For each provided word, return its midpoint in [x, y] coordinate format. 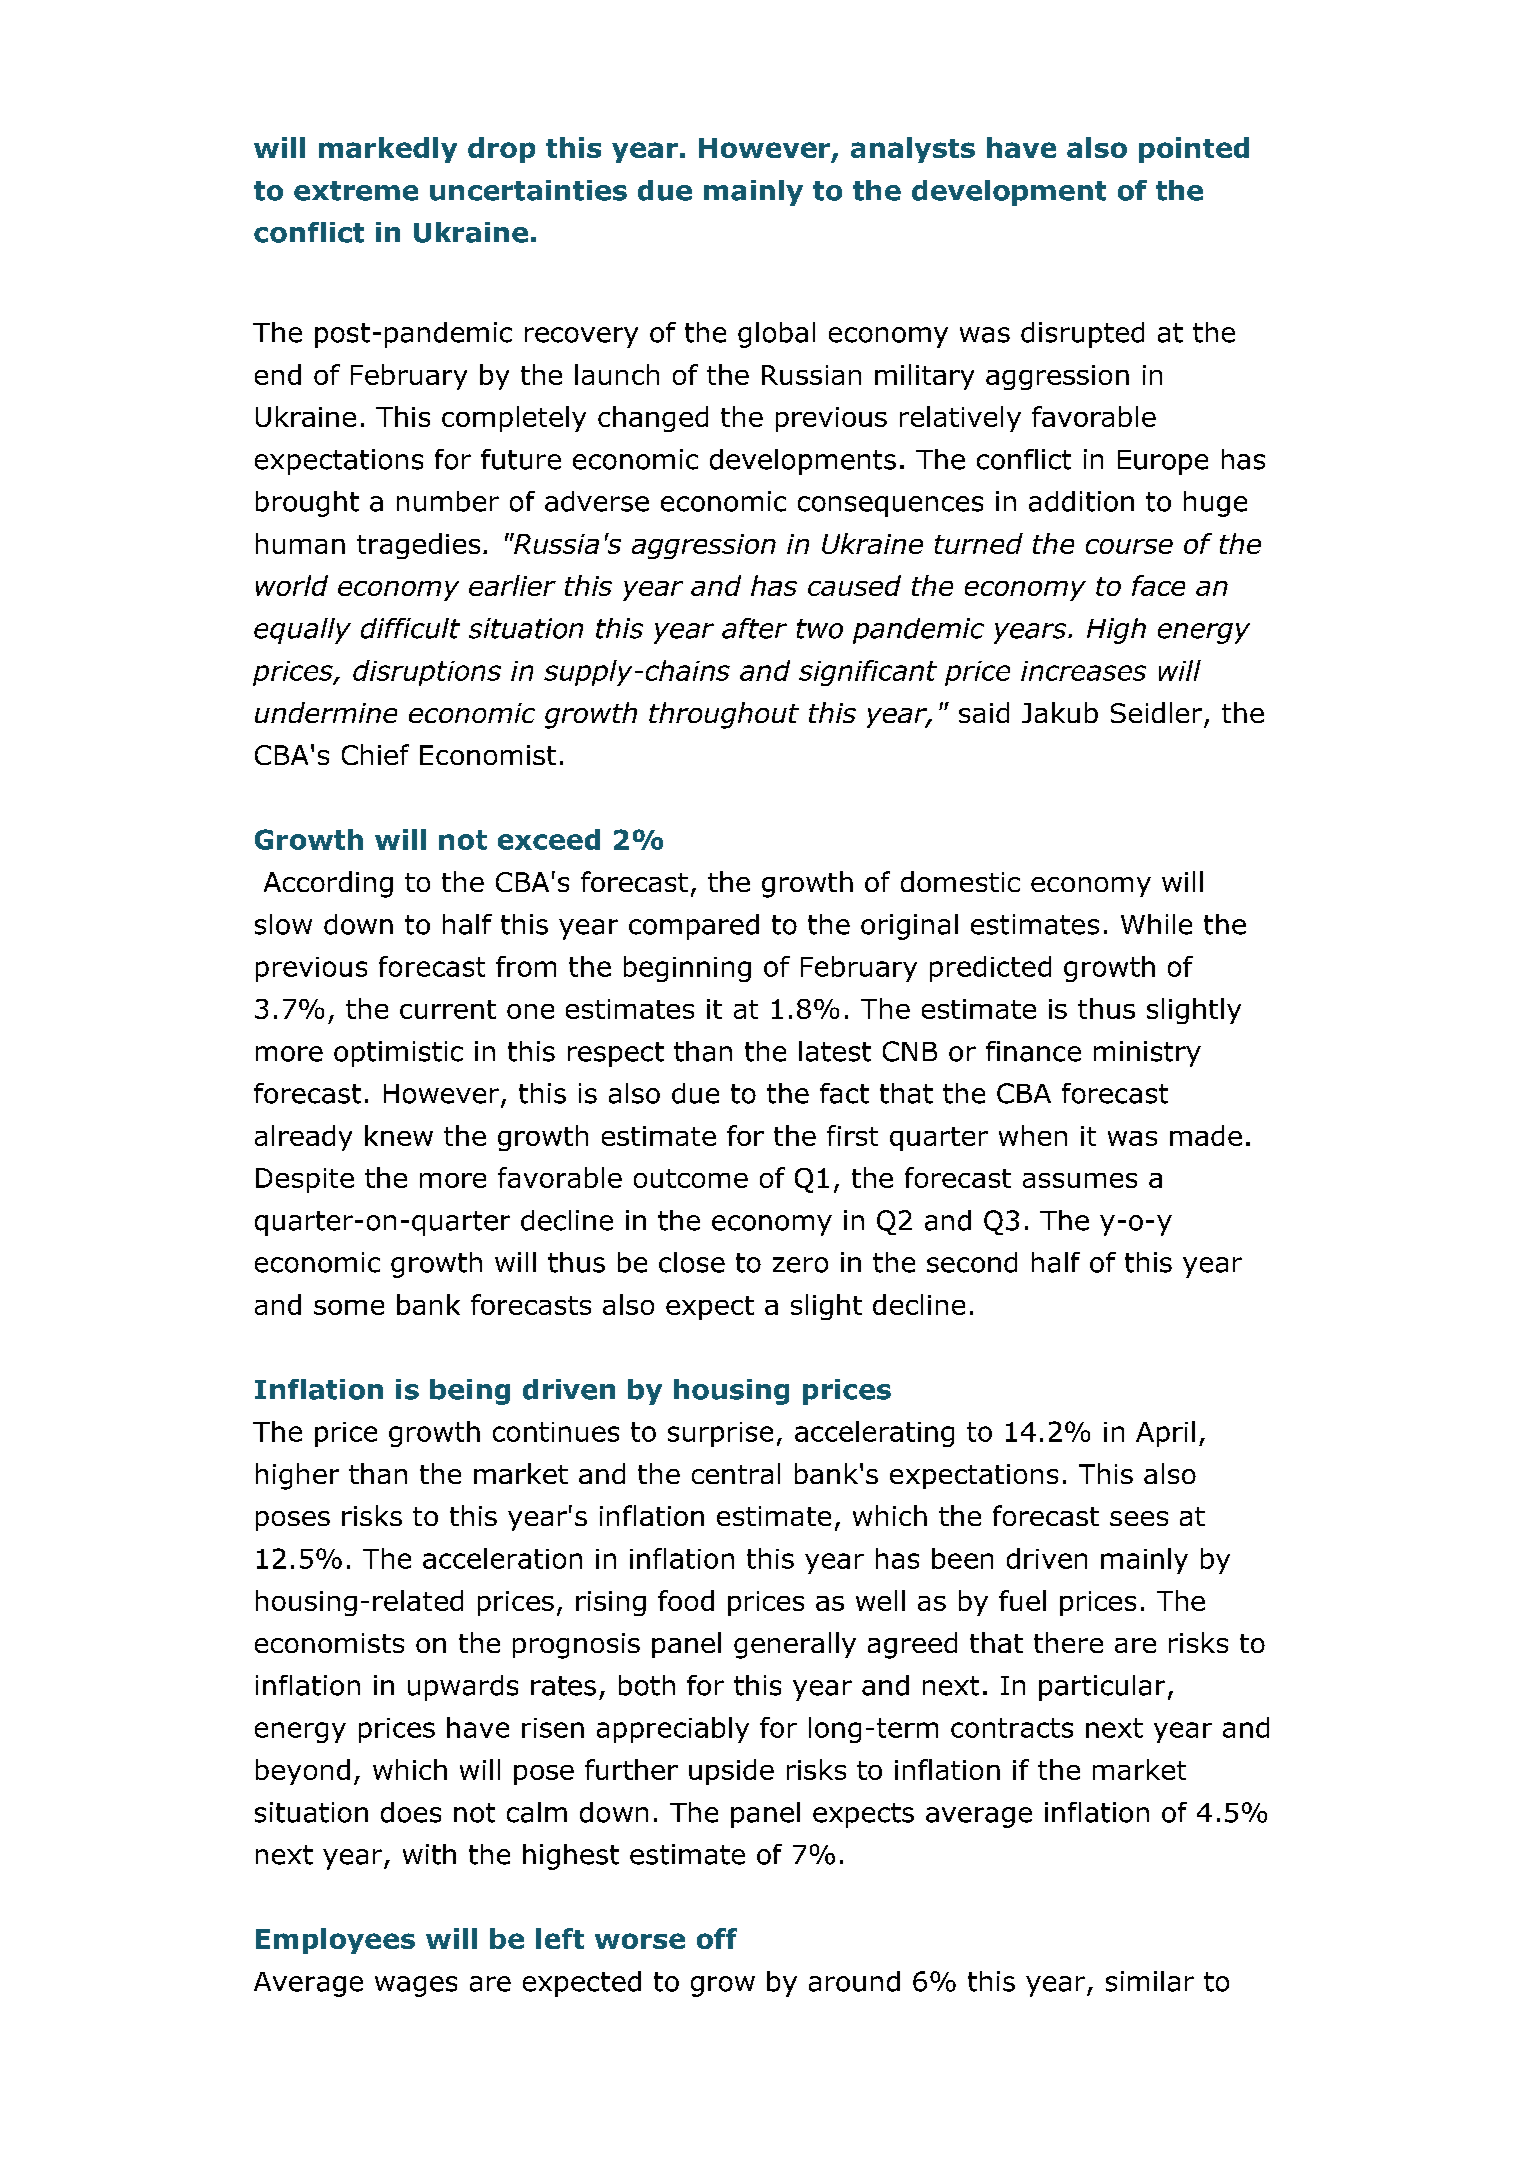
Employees [335, 1941]
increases [1083, 671]
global [776, 335]
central [736, 1473]
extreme [356, 191]
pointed [1194, 150]
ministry [1147, 1054]
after [754, 628]
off [717, 1938]
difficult [410, 628]
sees [1139, 1518]
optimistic [398, 1054]
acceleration [502, 1558]
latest [835, 1051]
